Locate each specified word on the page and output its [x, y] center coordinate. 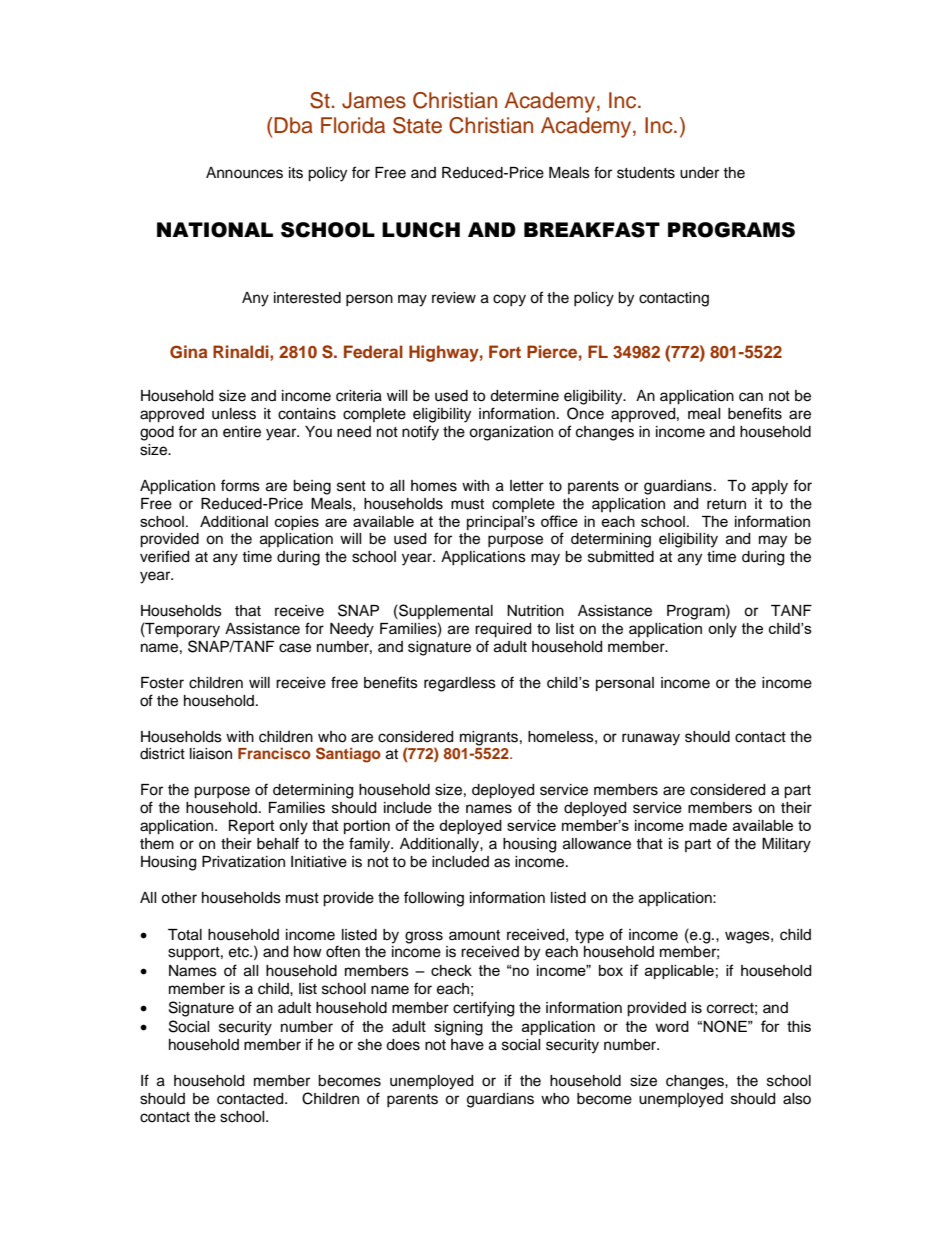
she [370, 1045]
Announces [244, 173]
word [672, 1026]
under [699, 173]
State [417, 125]
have [467, 1045]
